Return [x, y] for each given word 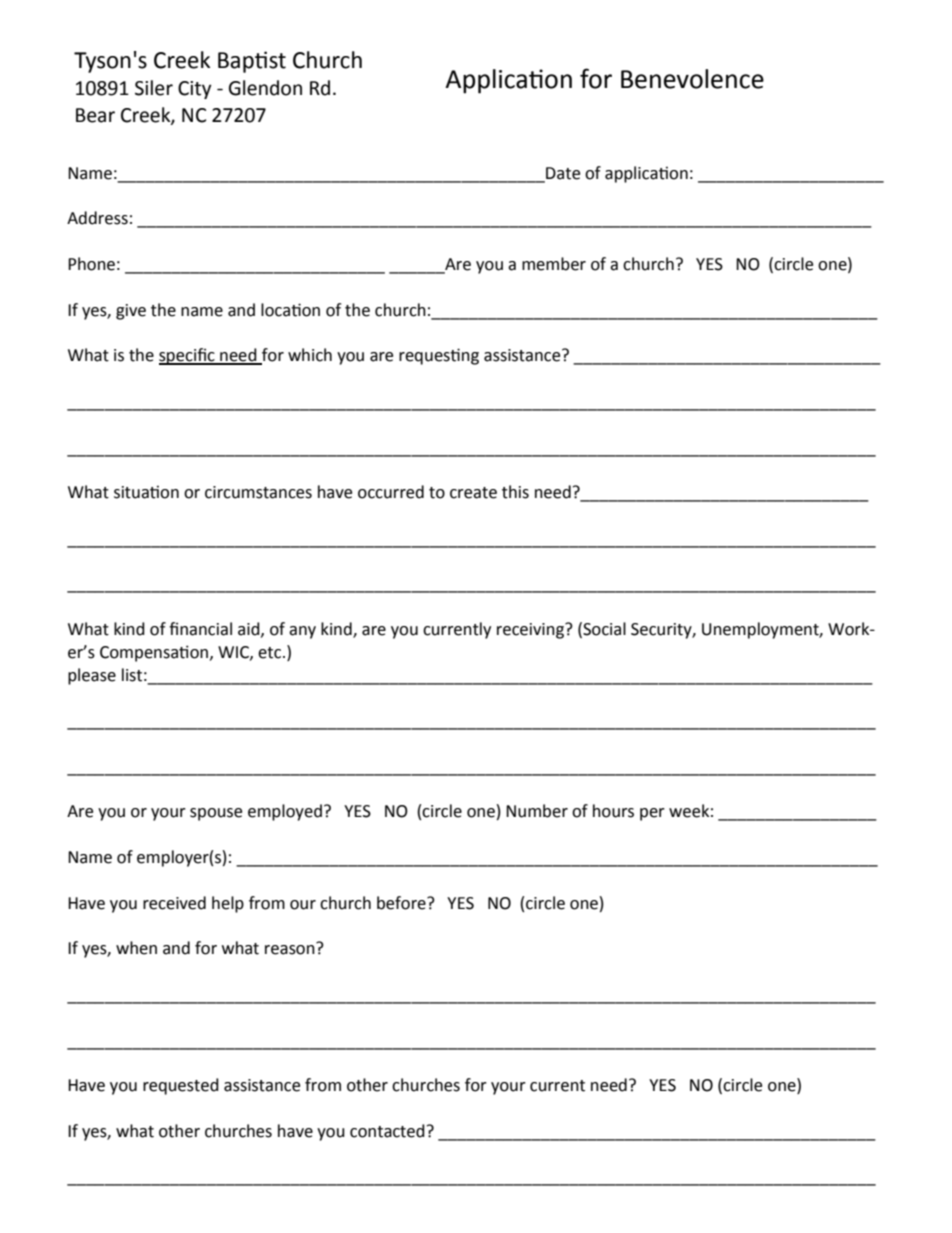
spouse [216, 814]
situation [146, 492]
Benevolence [692, 79]
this [515, 492]
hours [613, 811]
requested [181, 1086]
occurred [391, 492]
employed [285, 812]
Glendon [265, 88]
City [195, 90]
